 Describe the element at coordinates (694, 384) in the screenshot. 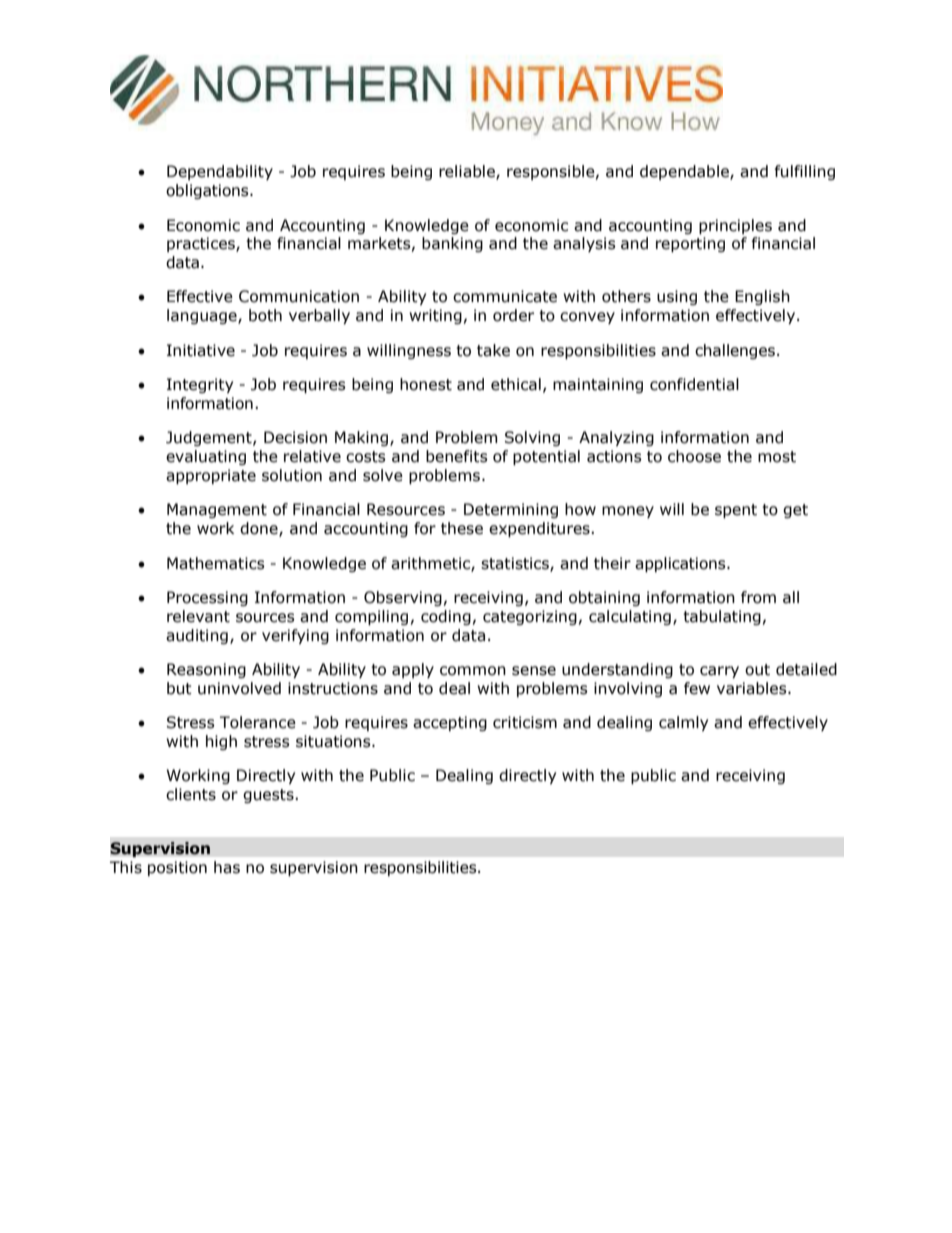

I see `confidential` at that location.
